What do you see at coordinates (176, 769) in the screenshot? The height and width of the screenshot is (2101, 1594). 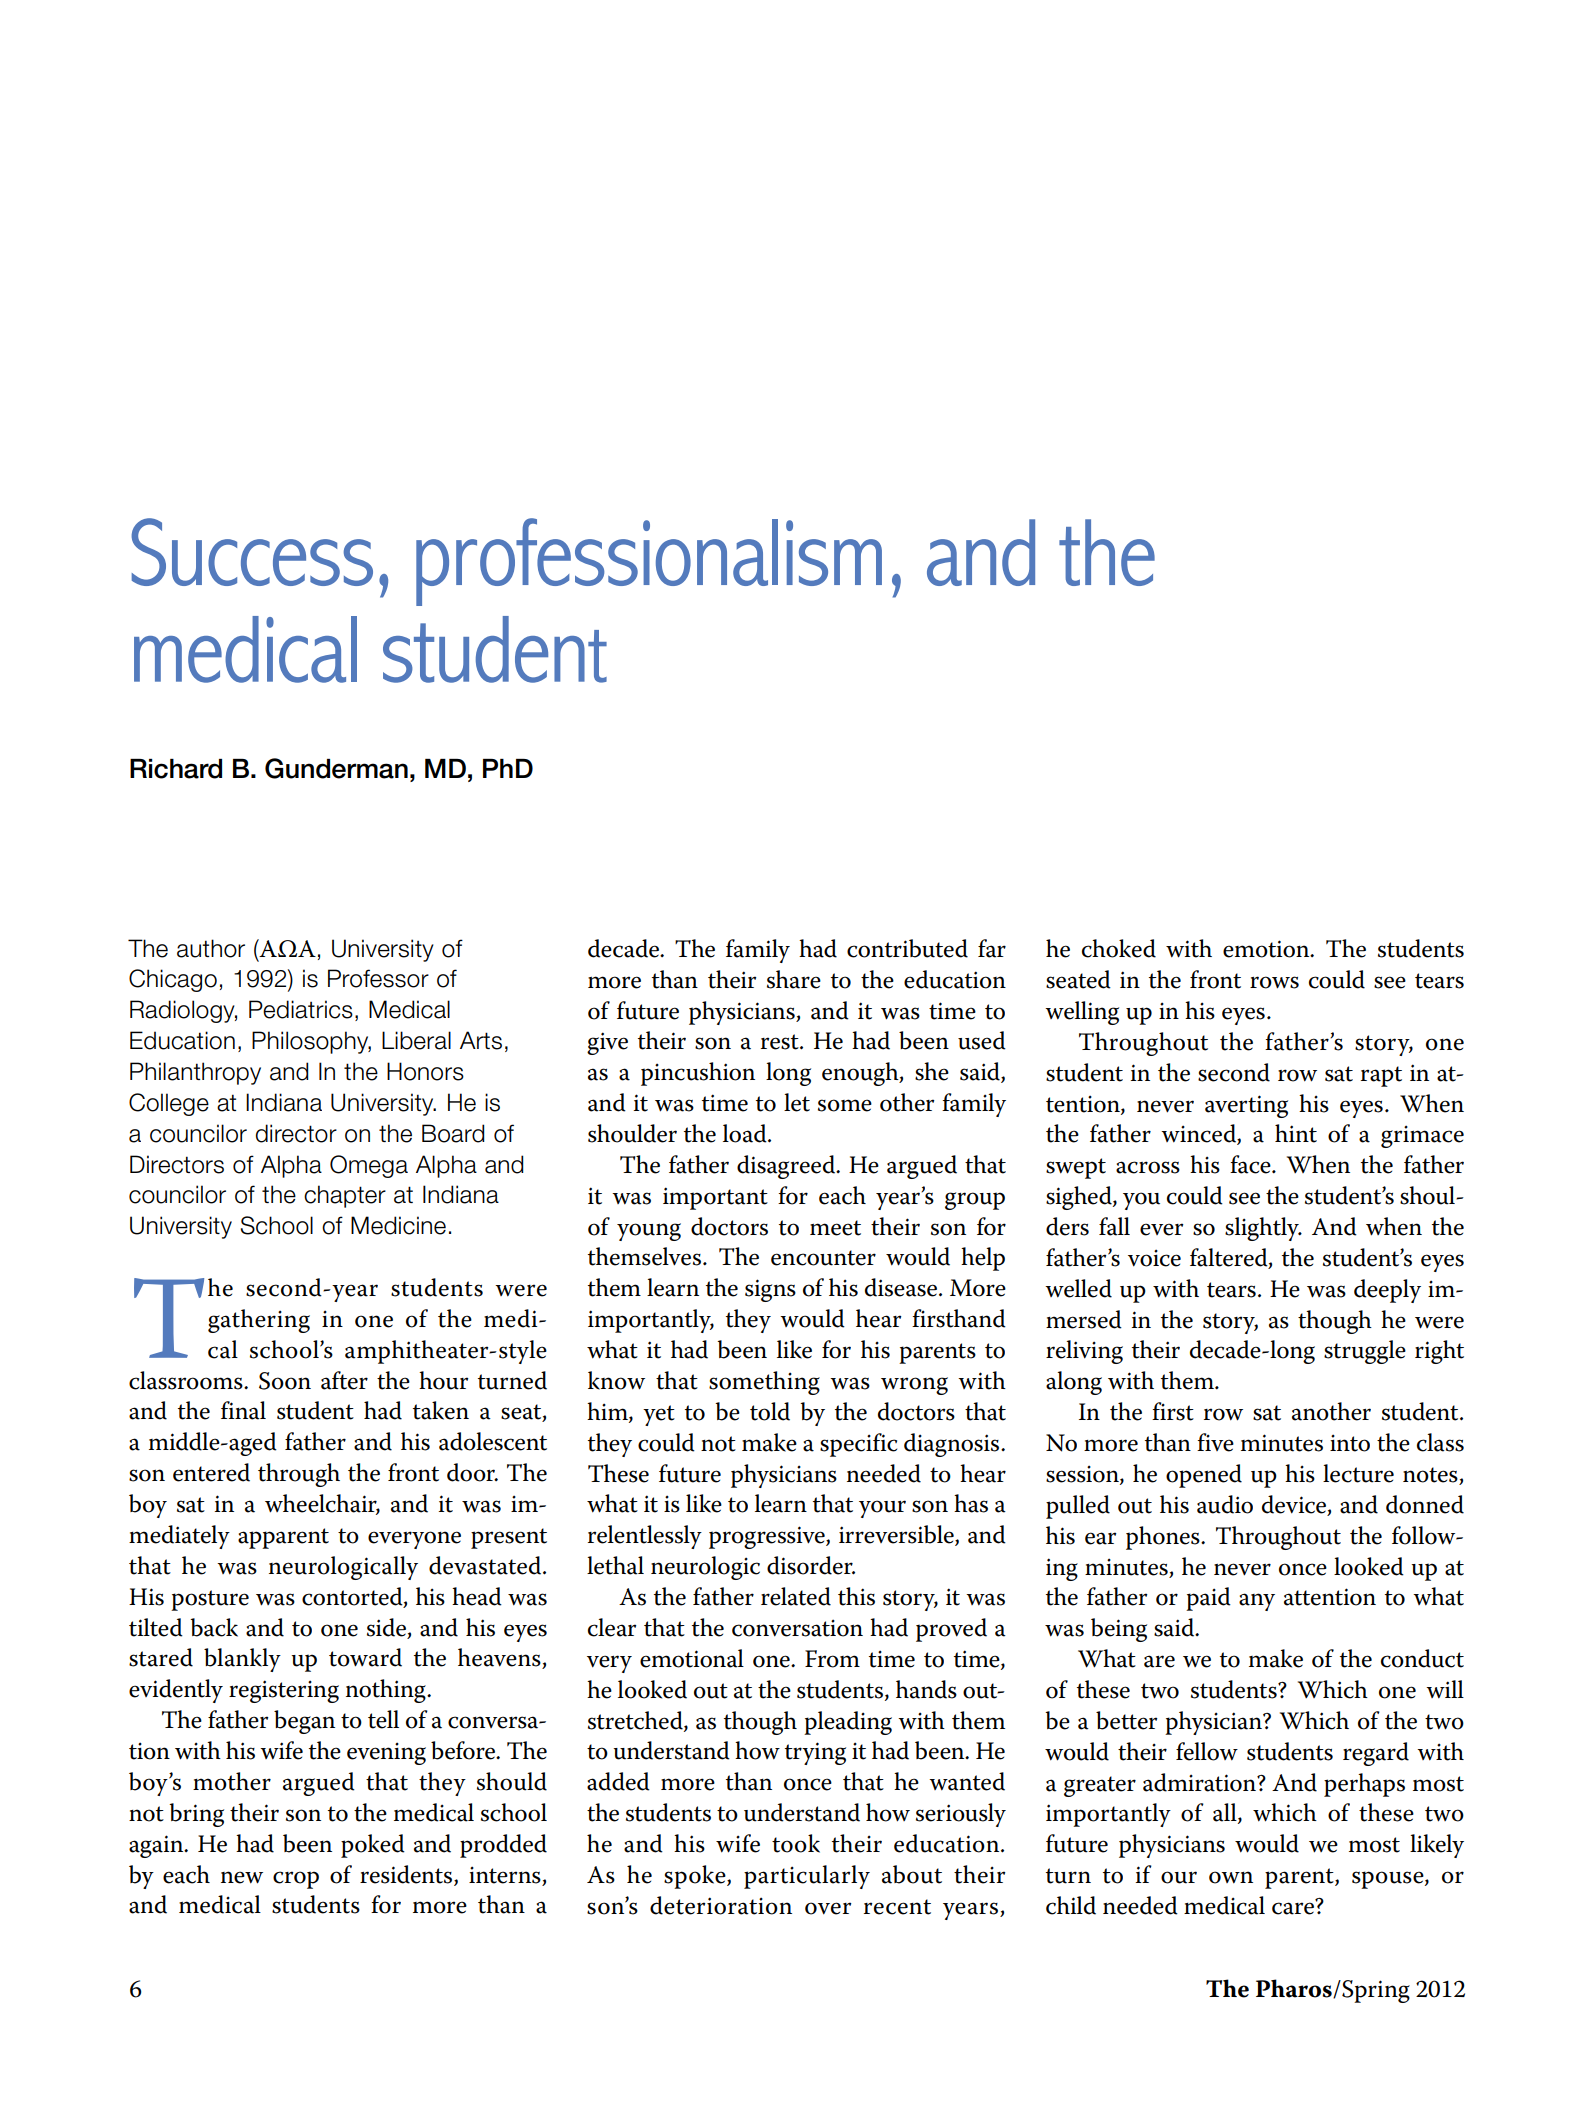 I see `Richard` at bounding box center [176, 769].
